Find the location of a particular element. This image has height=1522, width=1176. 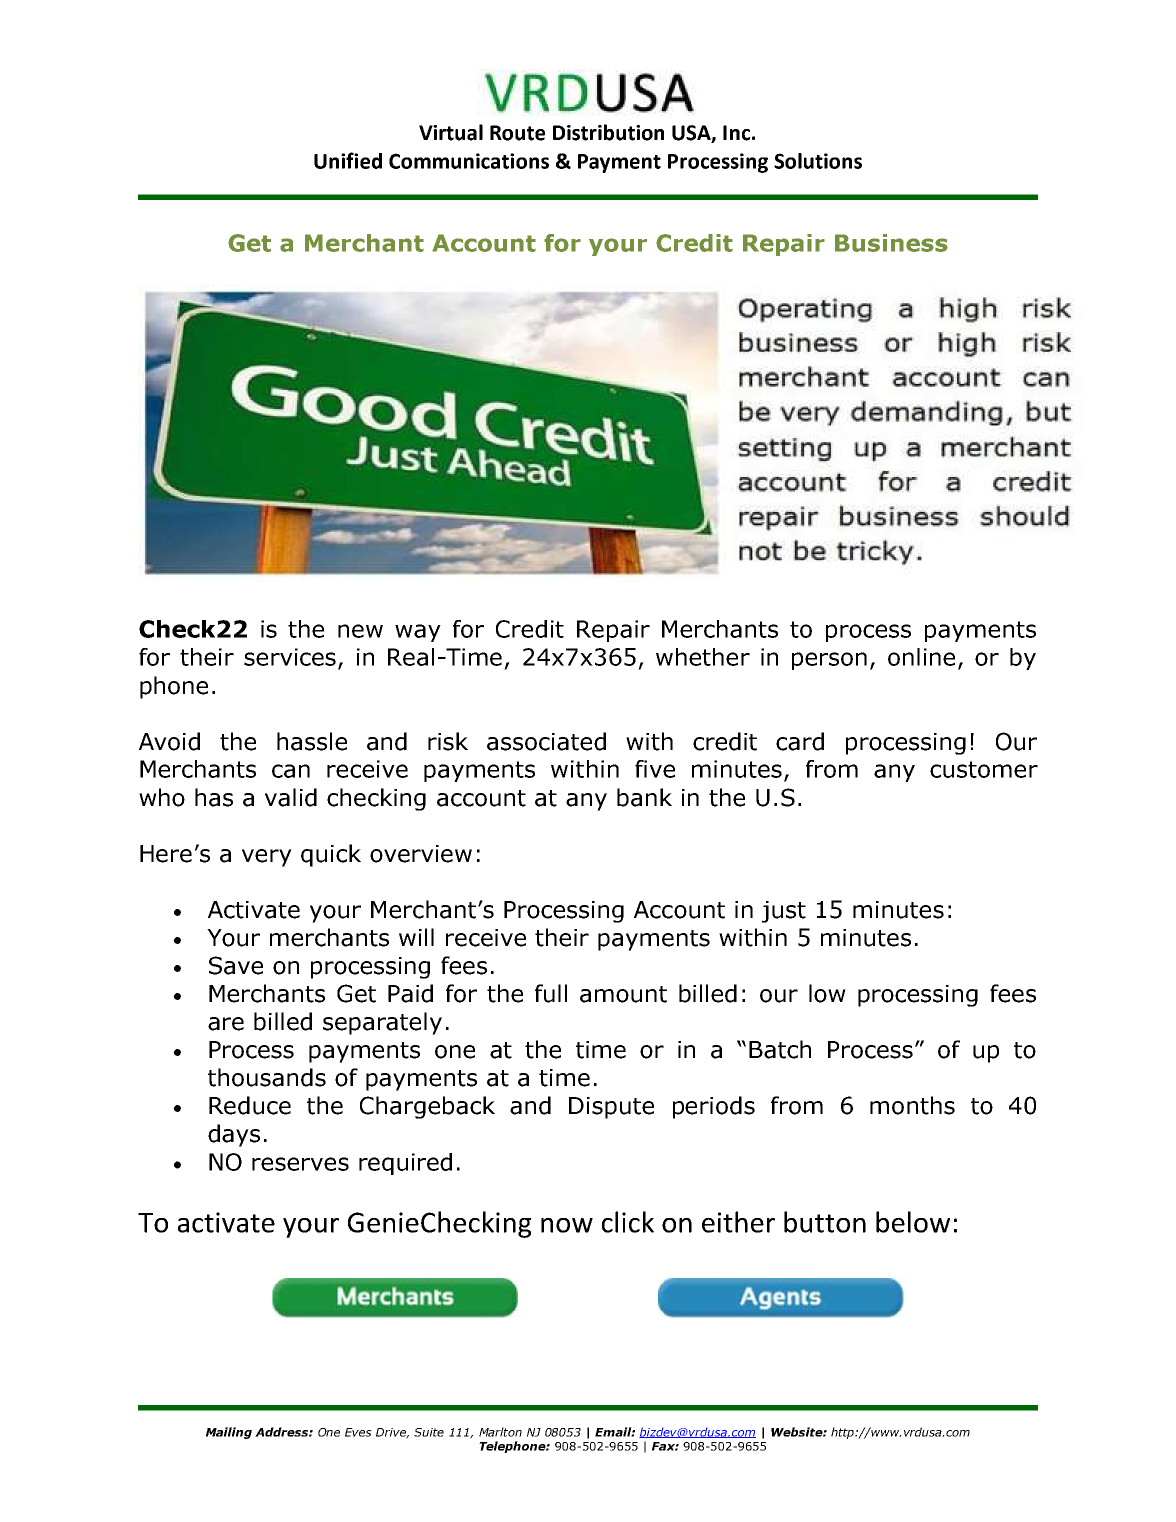

Batch is located at coordinates (780, 1049).
